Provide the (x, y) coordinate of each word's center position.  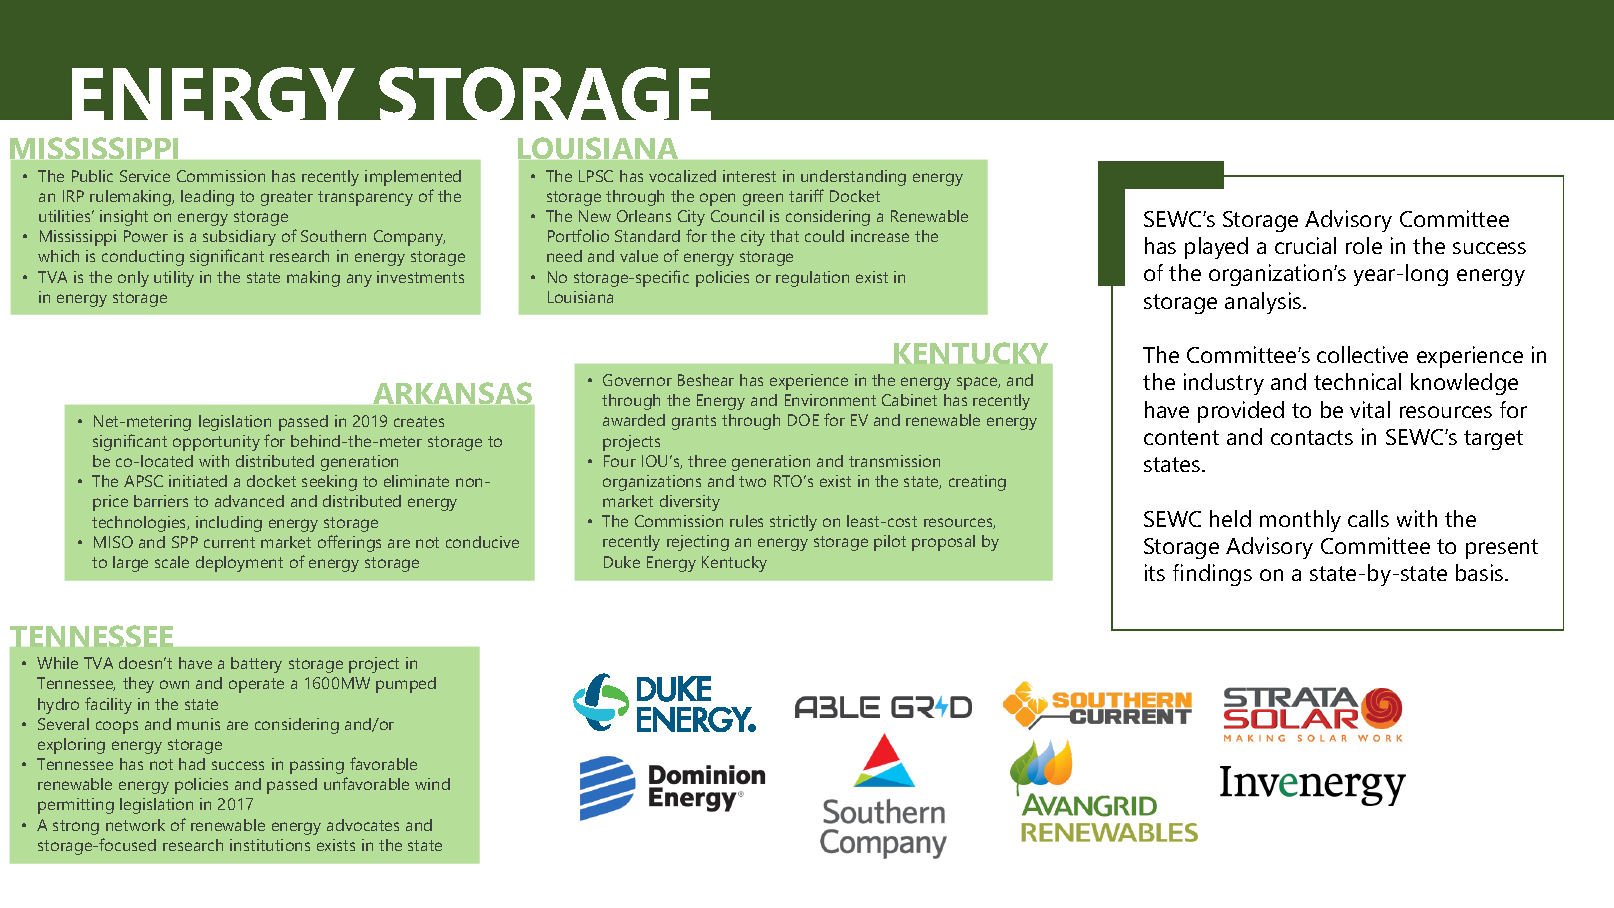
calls (1368, 518)
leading (207, 198)
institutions (270, 845)
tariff (806, 195)
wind (432, 784)
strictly (793, 523)
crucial (1305, 245)
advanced (249, 501)
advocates (363, 825)
